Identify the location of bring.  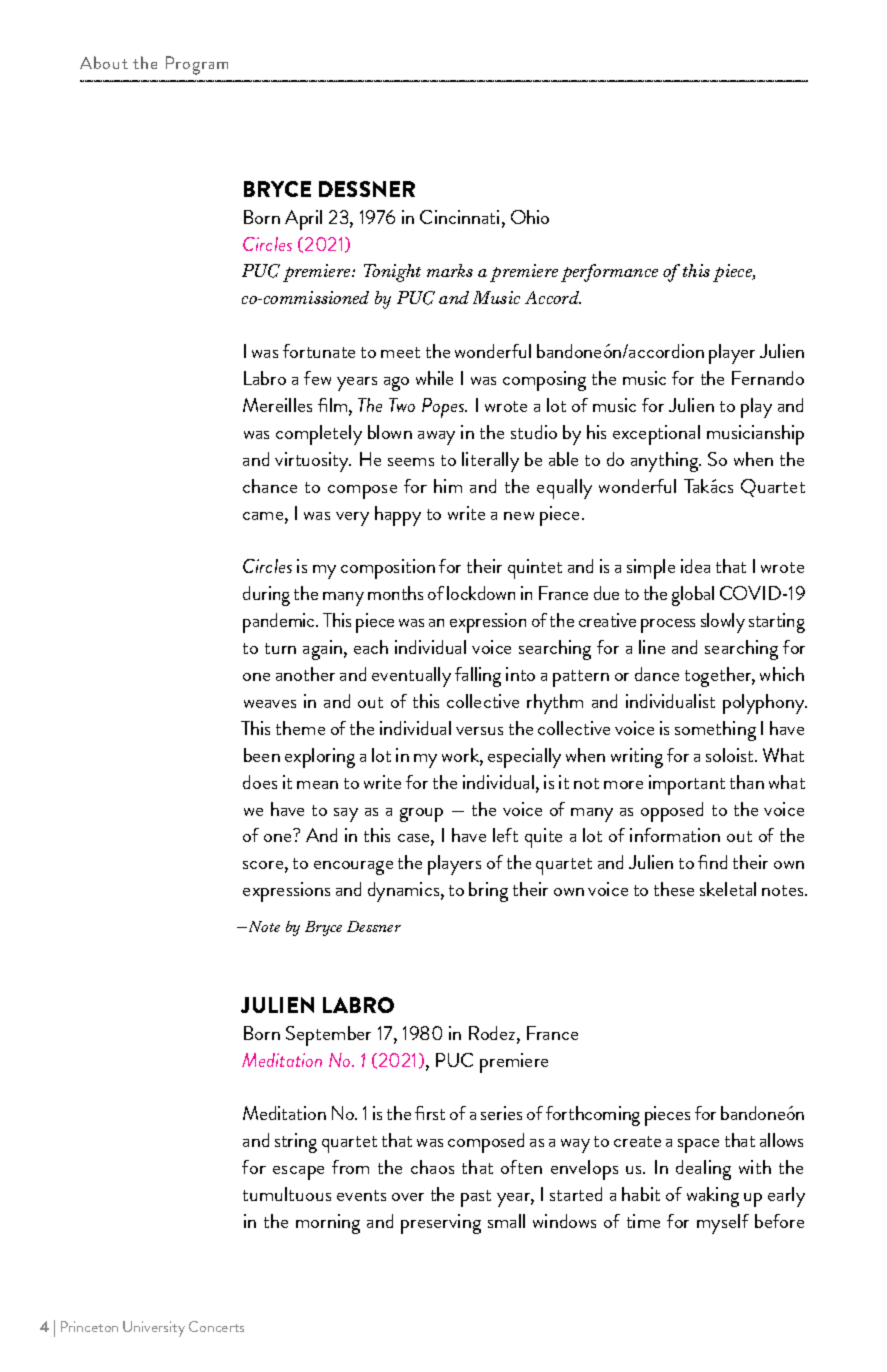
(488, 892).
